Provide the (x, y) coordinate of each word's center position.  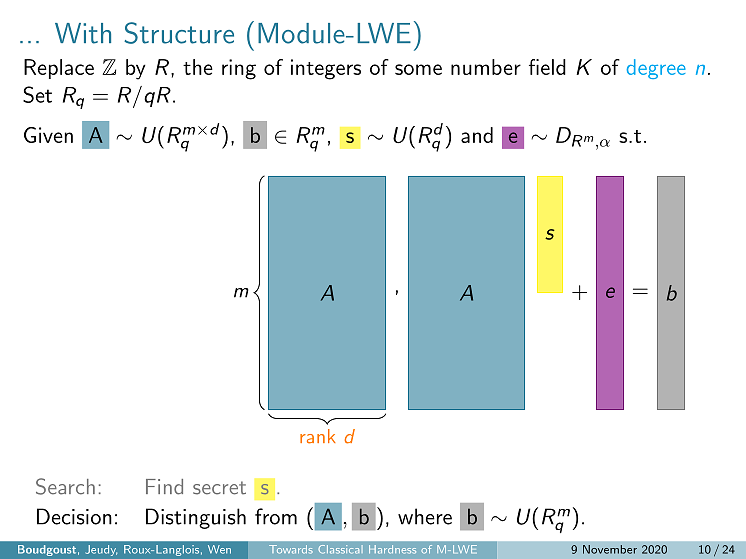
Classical (339, 549)
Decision (74, 516)
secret (219, 488)
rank (317, 436)
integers (326, 69)
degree (656, 69)
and (477, 135)
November (610, 549)
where (425, 516)
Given (48, 135)
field (547, 67)
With (83, 33)
